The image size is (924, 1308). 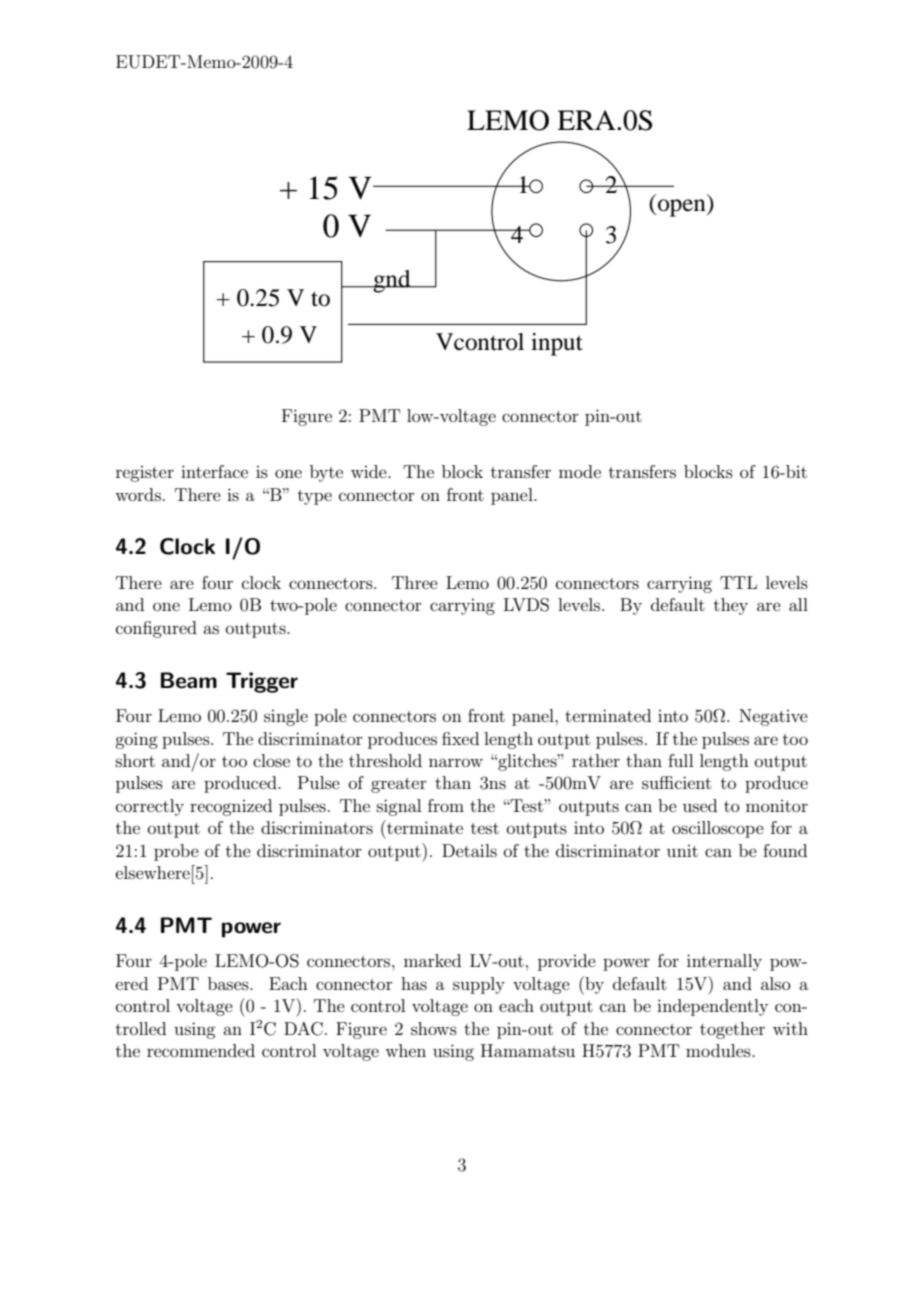 What do you see at coordinates (138, 494) in the image?
I see `words` at bounding box center [138, 494].
